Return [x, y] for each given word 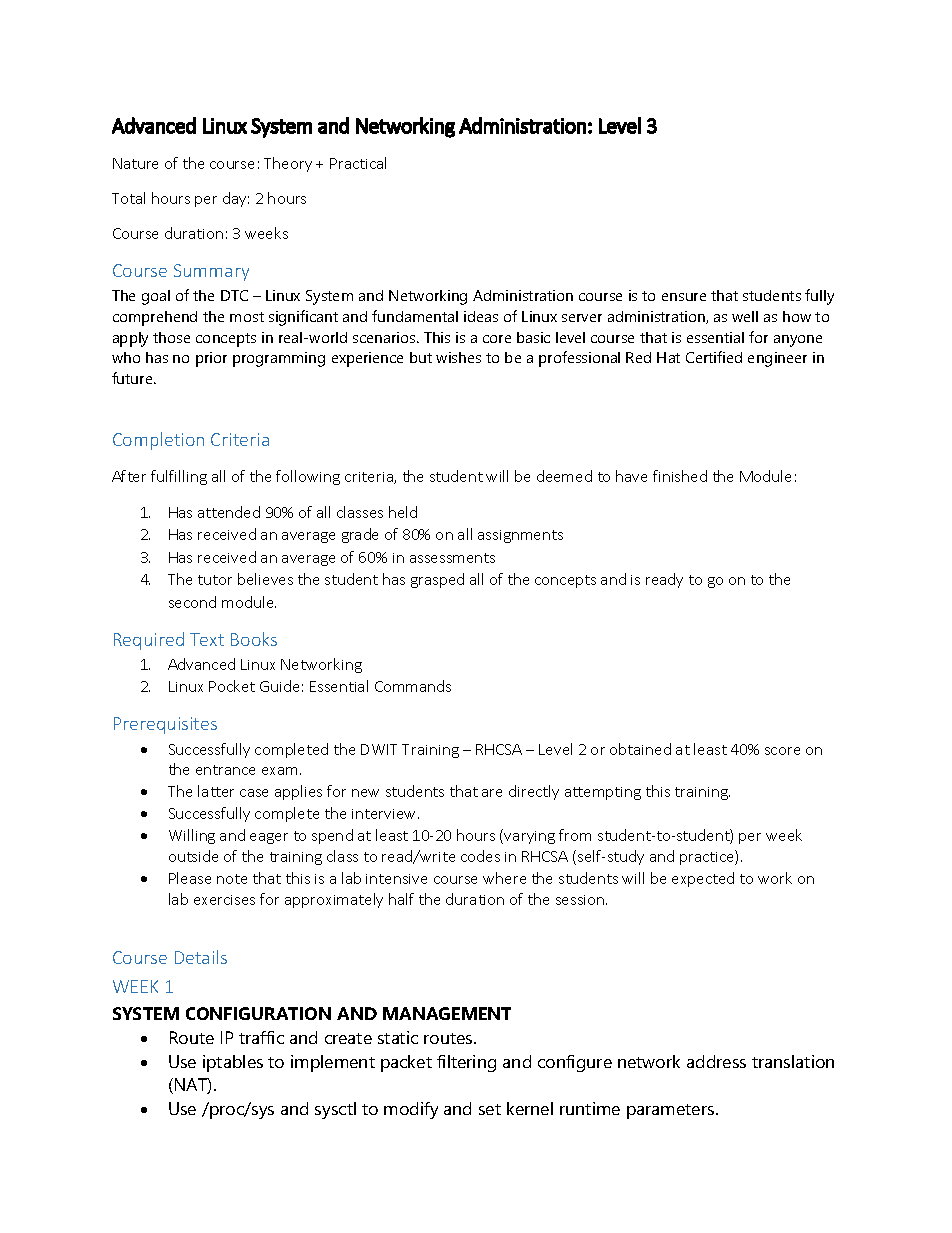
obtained [640, 749]
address [716, 1061]
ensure [684, 297]
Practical [358, 163]
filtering [466, 1063]
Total [128, 198]
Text [207, 639]
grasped [437, 580]
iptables [233, 1063]
